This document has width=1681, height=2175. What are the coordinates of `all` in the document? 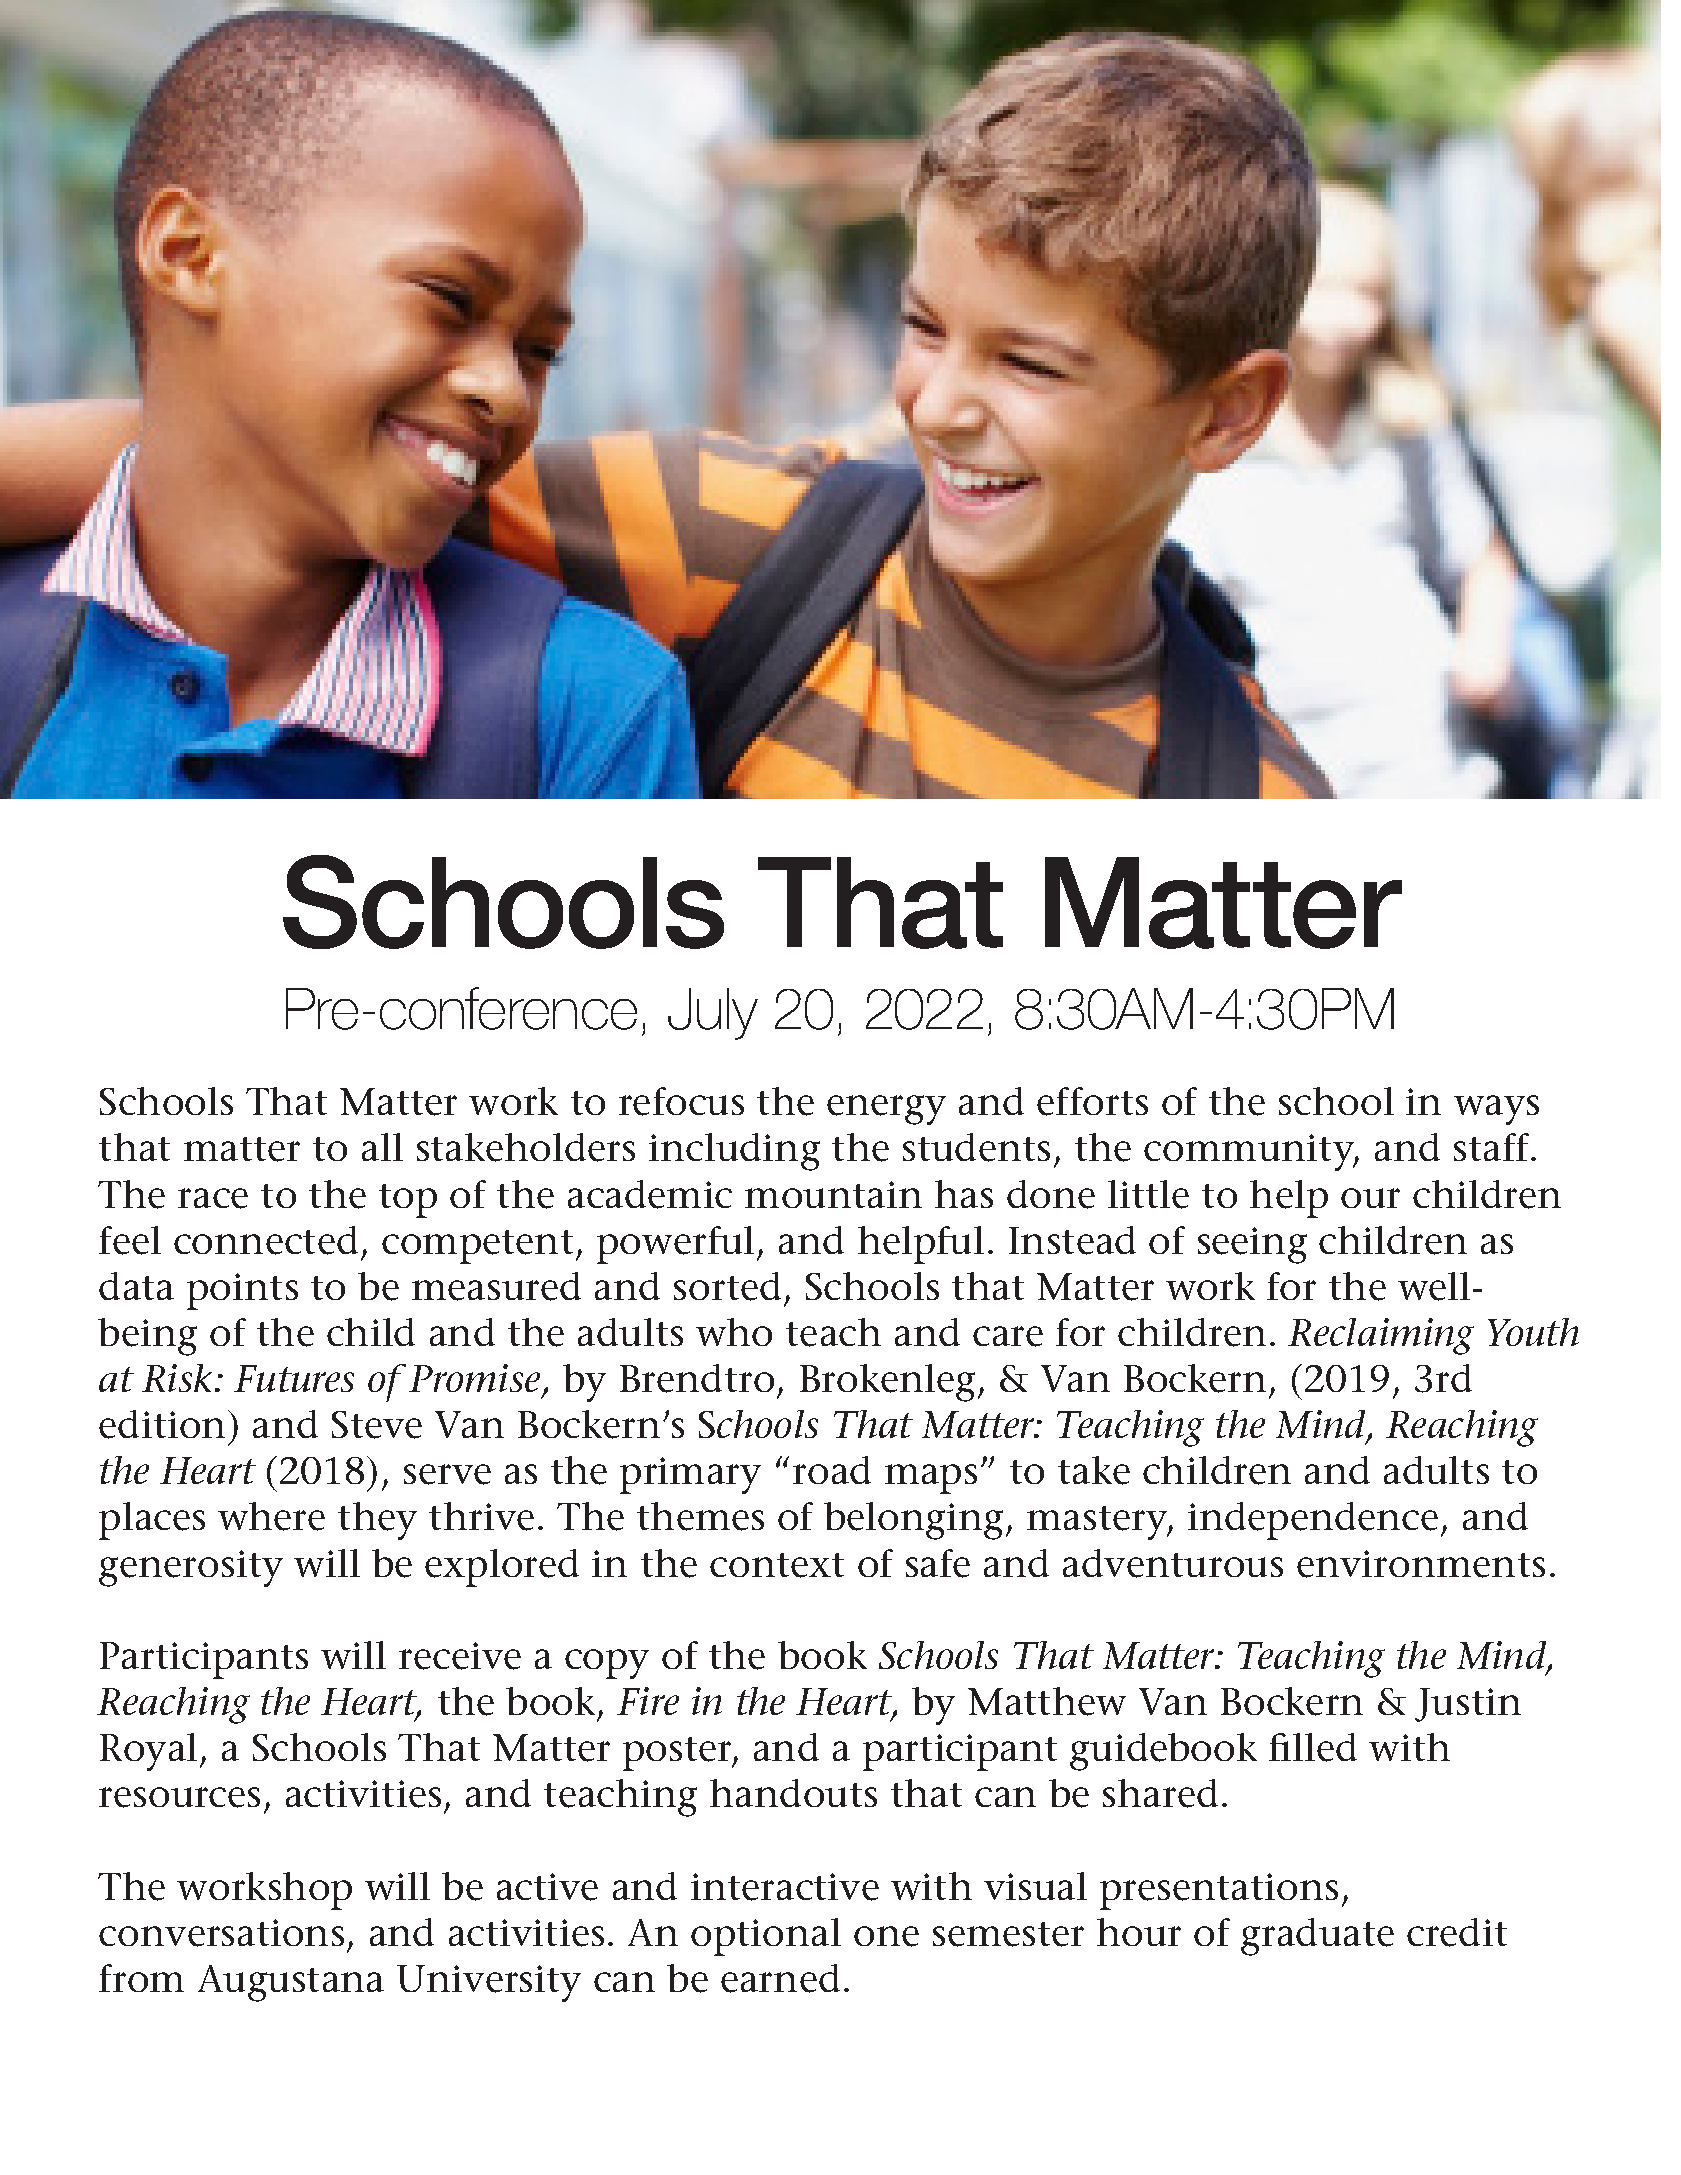 It's located at (382, 1147).
